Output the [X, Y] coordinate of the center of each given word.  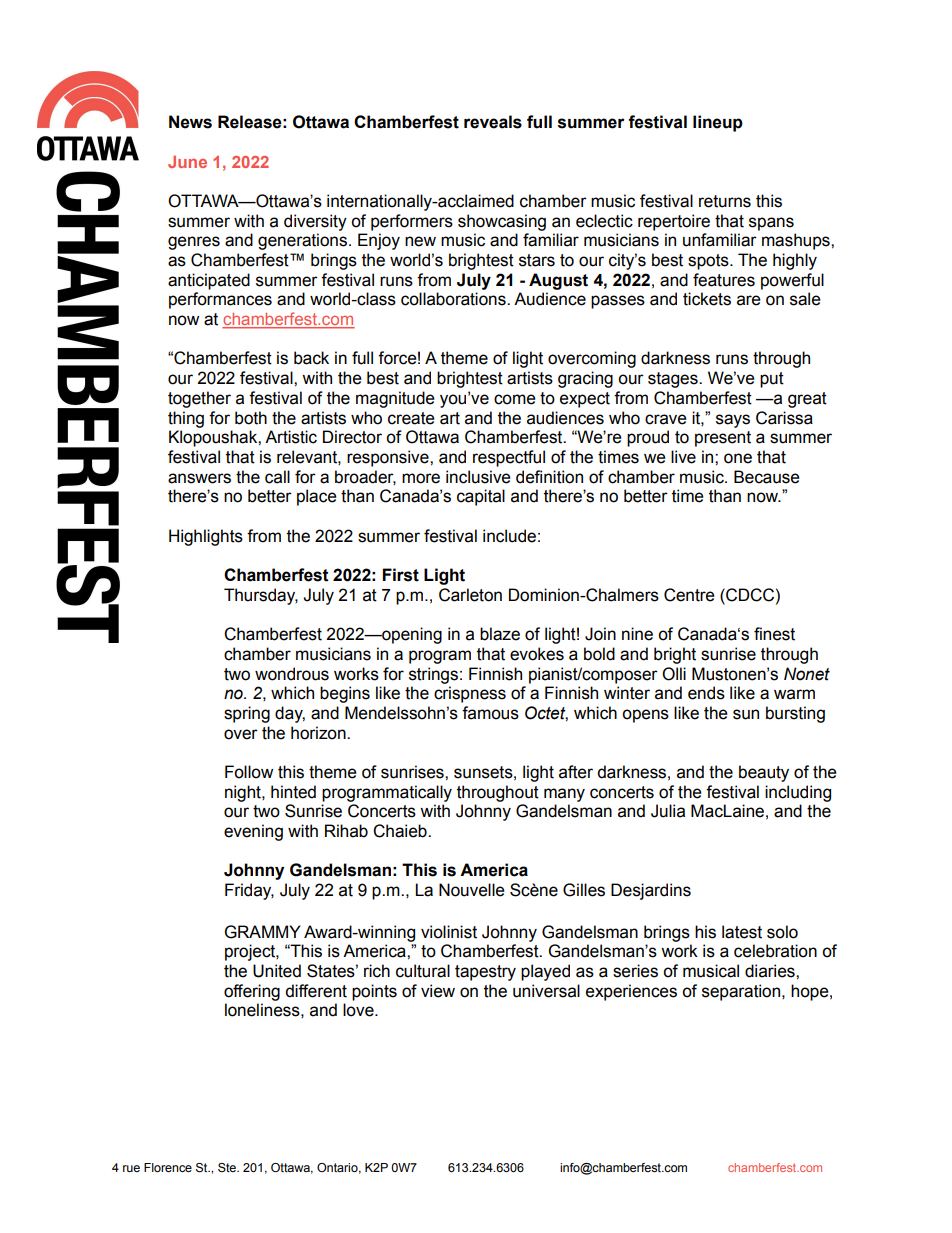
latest [742, 932]
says [733, 421]
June [187, 162]
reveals [493, 122]
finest [774, 634]
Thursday [261, 596]
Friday [249, 891]
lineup [718, 123]
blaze [500, 634]
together [199, 399]
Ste [228, 1167]
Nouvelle [472, 890]
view [438, 991]
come [515, 399]
